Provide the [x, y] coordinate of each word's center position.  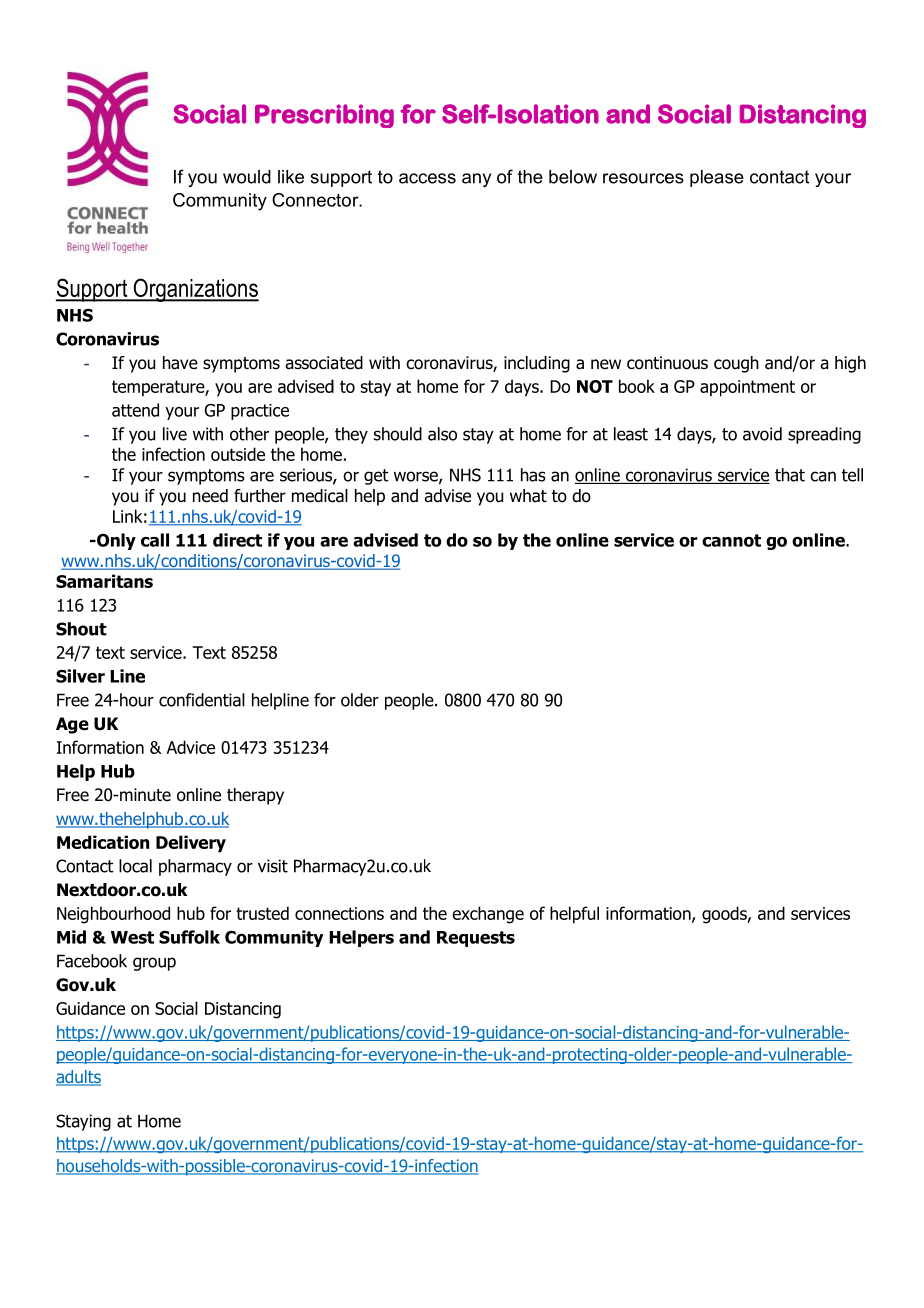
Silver [80, 676]
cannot [731, 540]
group [154, 964]
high [850, 364]
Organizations [195, 290]
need [210, 496]
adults [78, 1078]
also [442, 434]
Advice [191, 747]
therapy [255, 796]
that [790, 475]
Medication [103, 842]
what [528, 496]
